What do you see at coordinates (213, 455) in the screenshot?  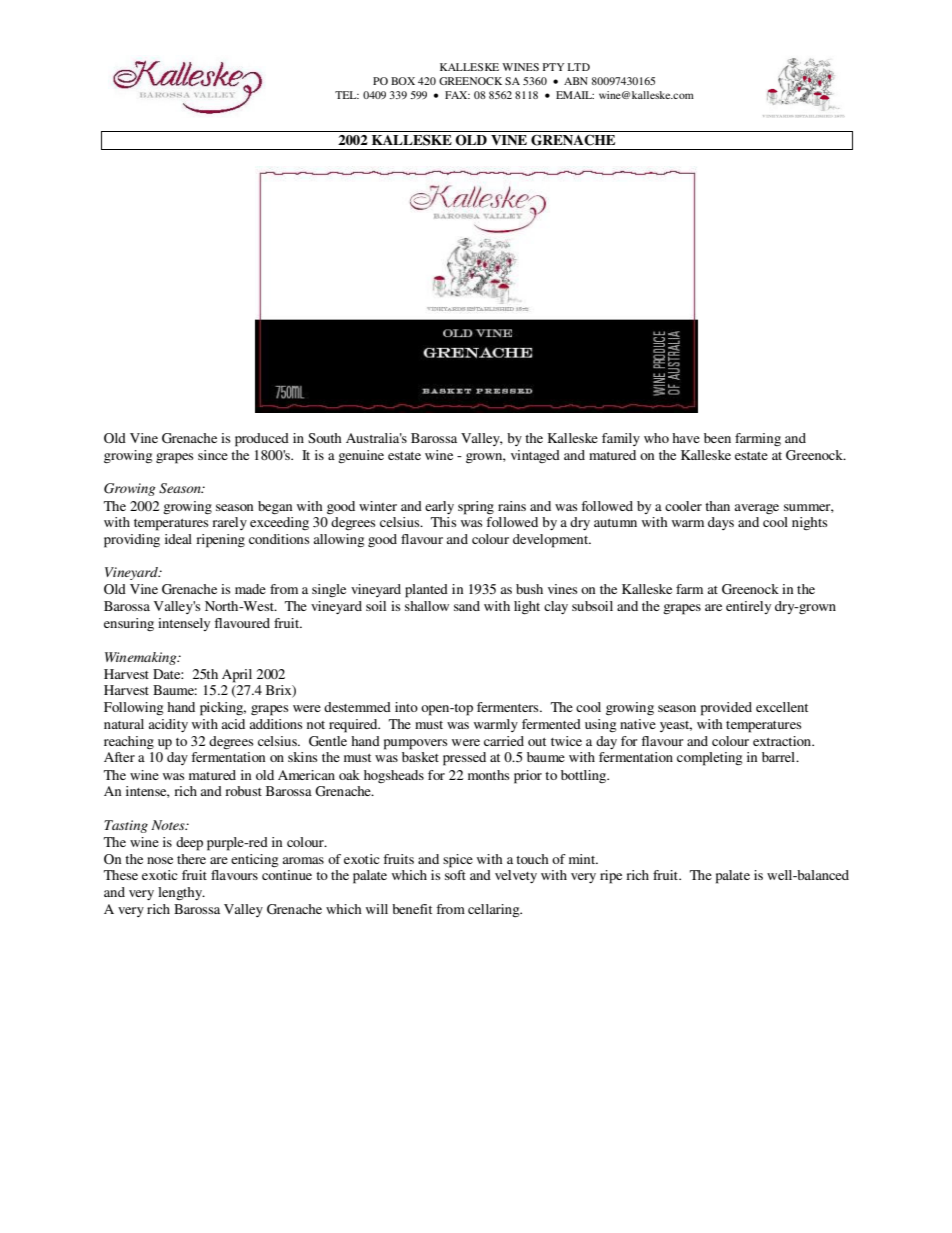 I see `since` at bounding box center [213, 455].
